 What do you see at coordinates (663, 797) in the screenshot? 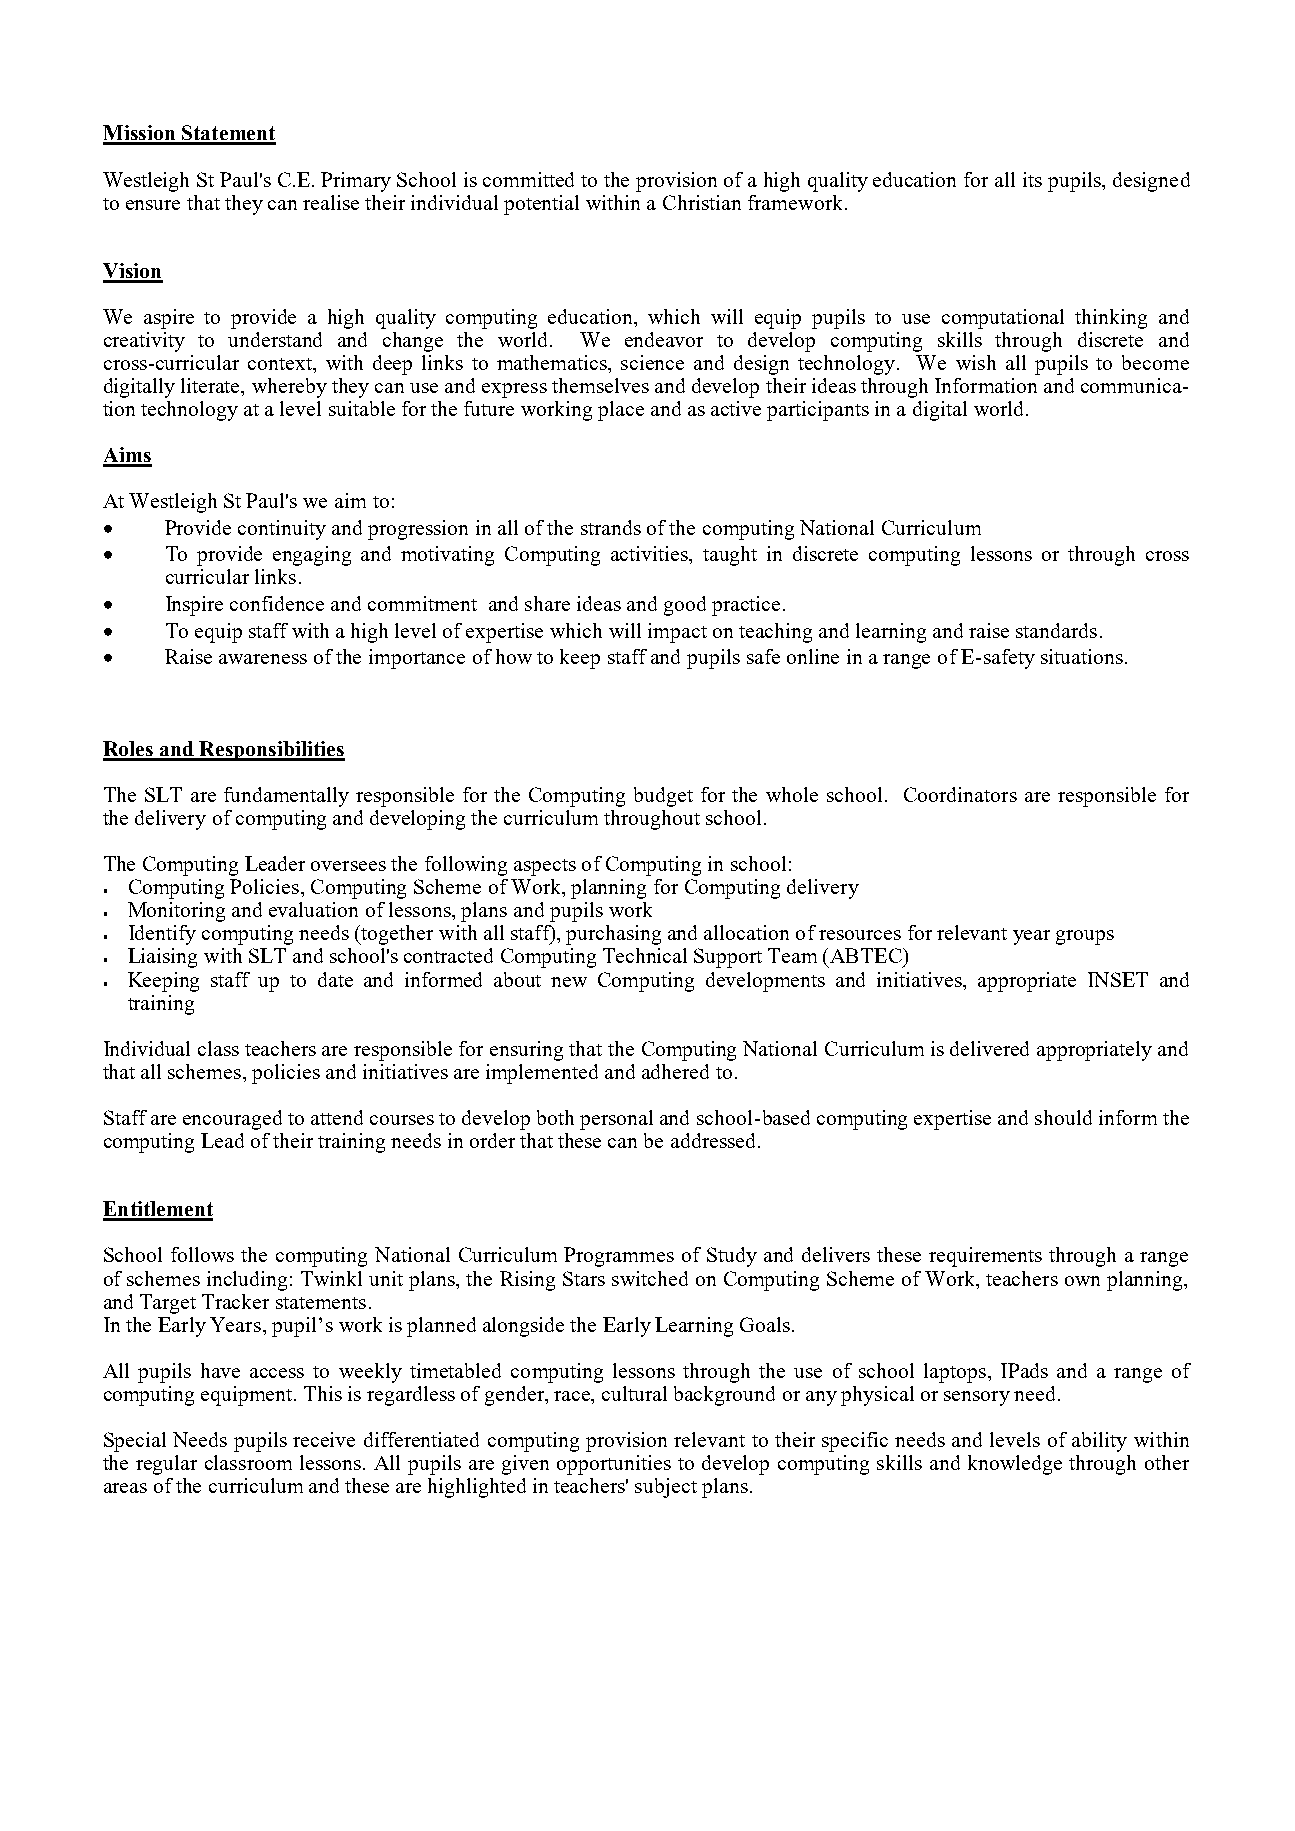
I see `budget` at bounding box center [663, 797].
